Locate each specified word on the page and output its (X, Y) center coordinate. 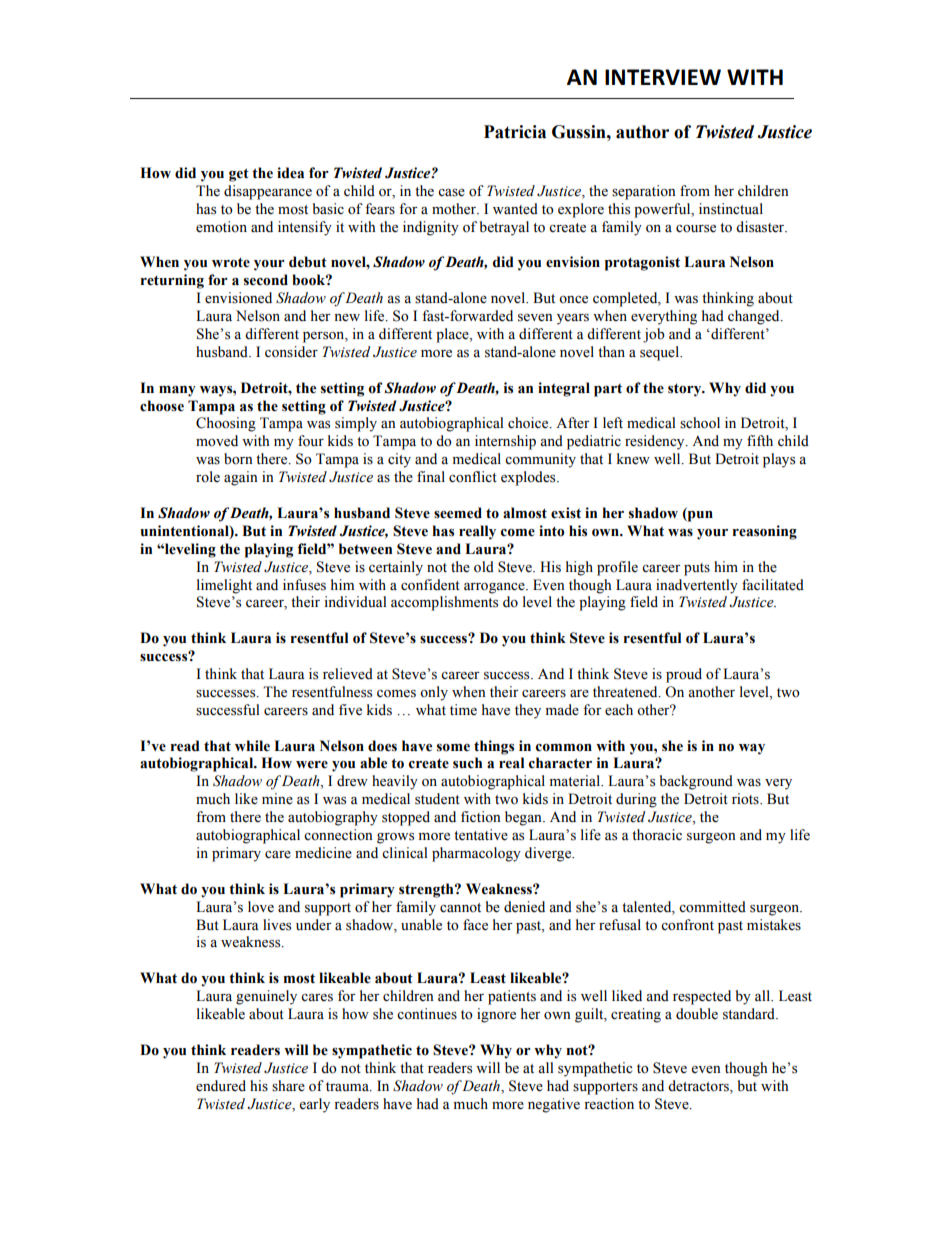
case (451, 193)
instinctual (731, 209)
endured (221, 1086)
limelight (224, 586)
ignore (496, 1015)
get (239, 175)
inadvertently (697, 586)
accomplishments (444, 603)
